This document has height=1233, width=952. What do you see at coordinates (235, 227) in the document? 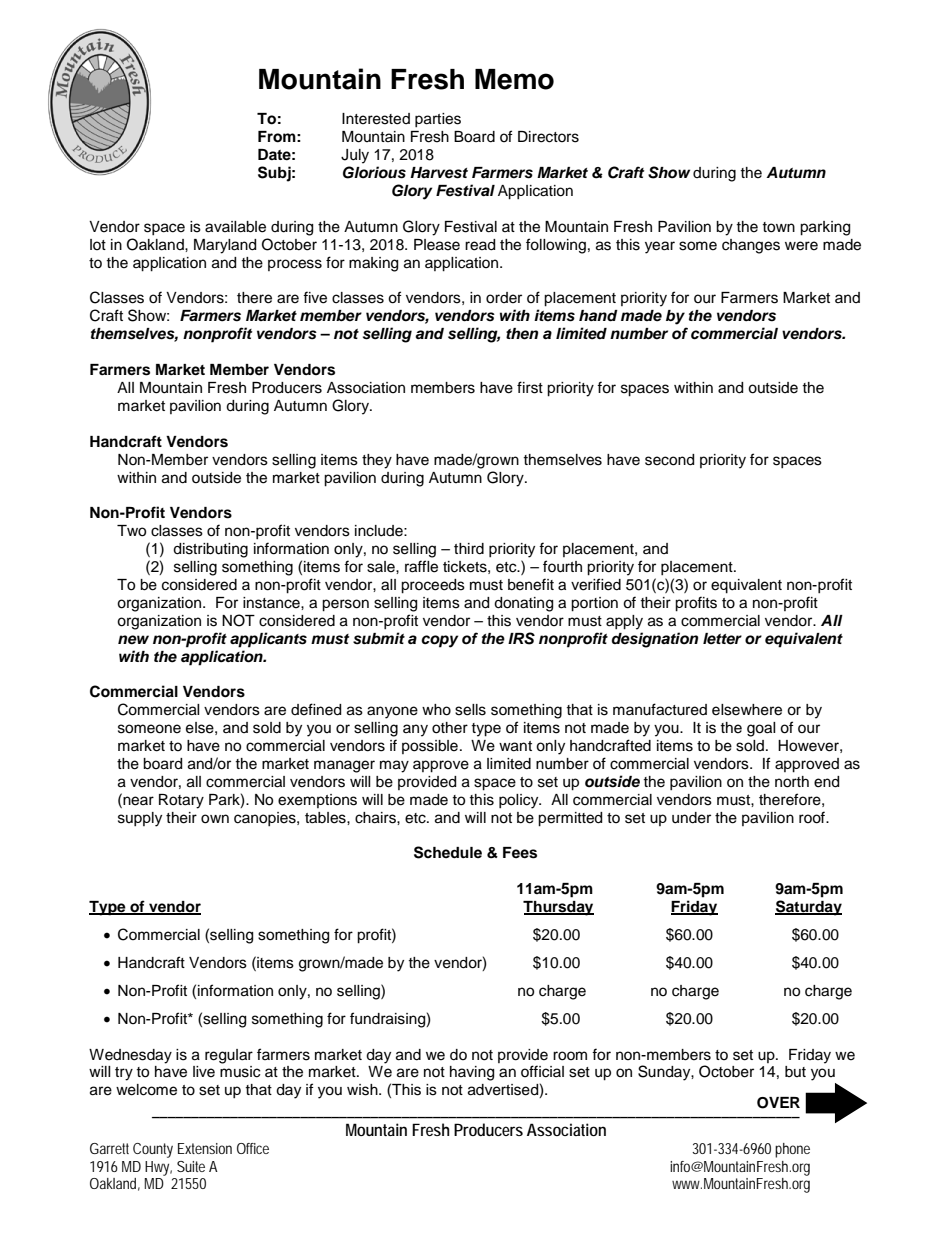
I see `available` at bounding box center [235, 227].
